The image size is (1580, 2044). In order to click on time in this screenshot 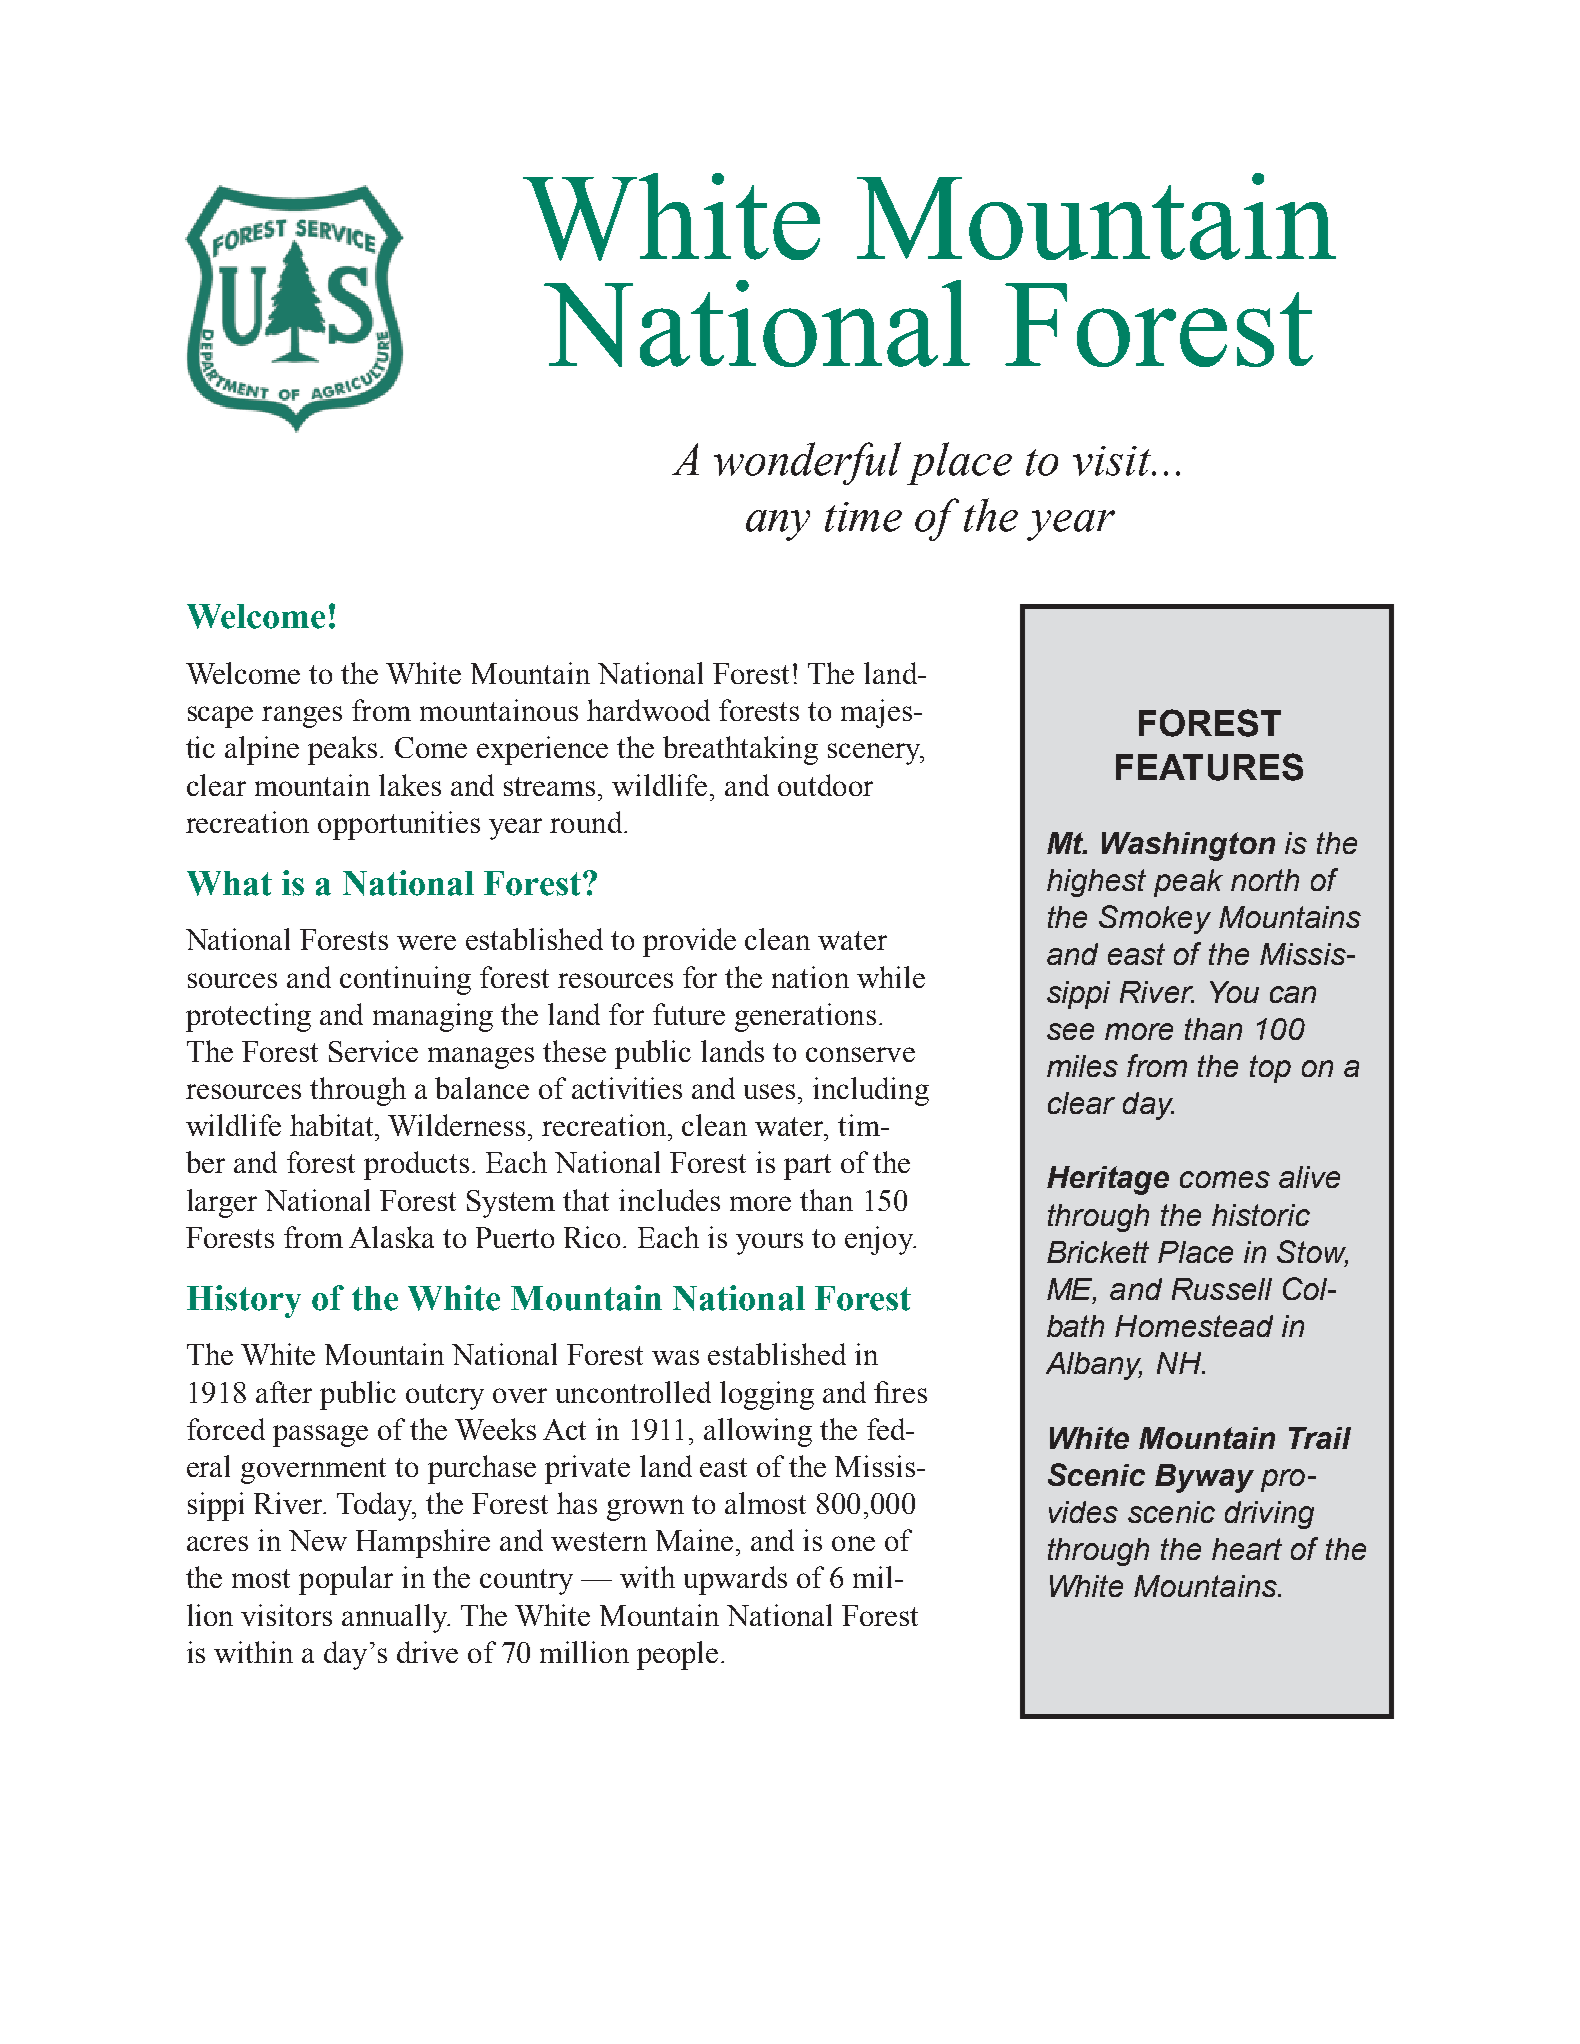, I will do `click(863, 517)`.
